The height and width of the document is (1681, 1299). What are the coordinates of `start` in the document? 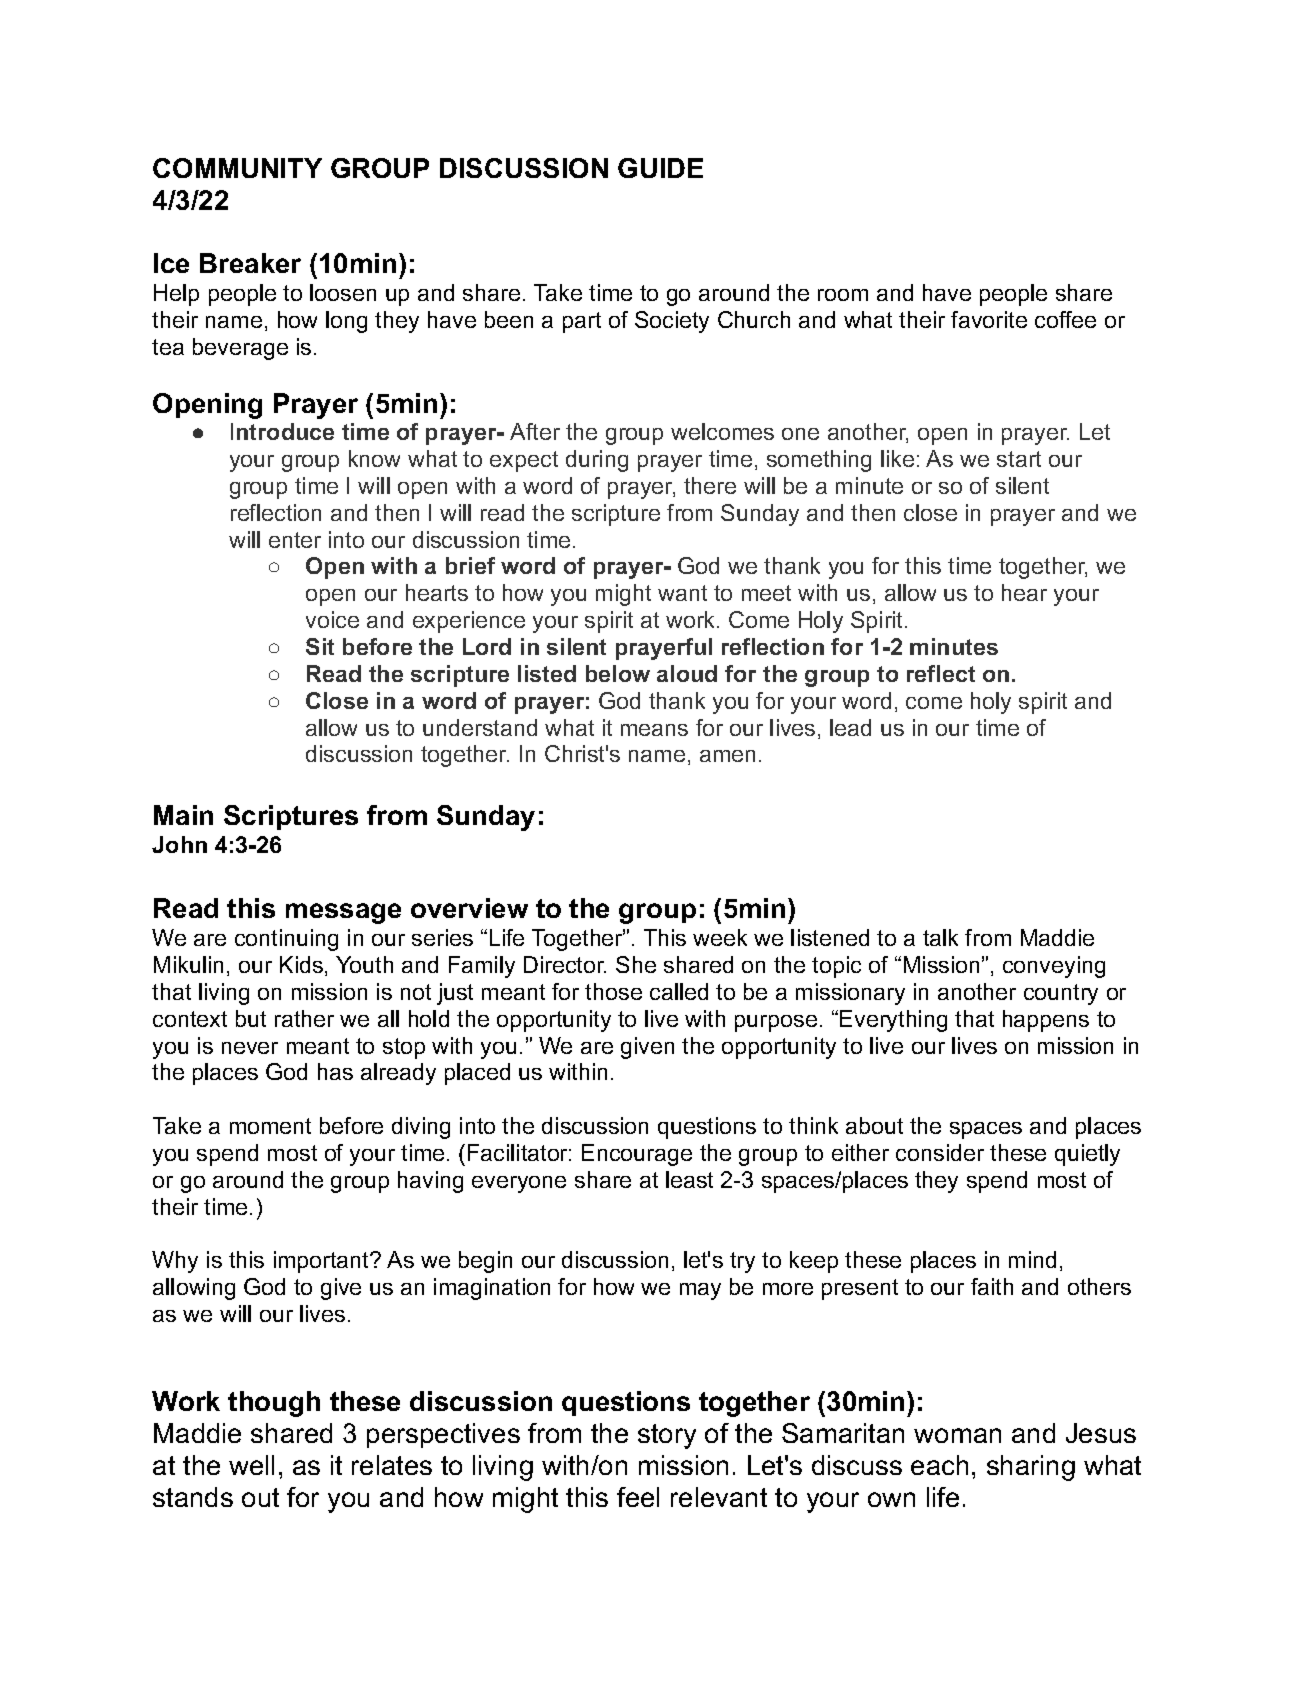 It's located at (1019, 459).
